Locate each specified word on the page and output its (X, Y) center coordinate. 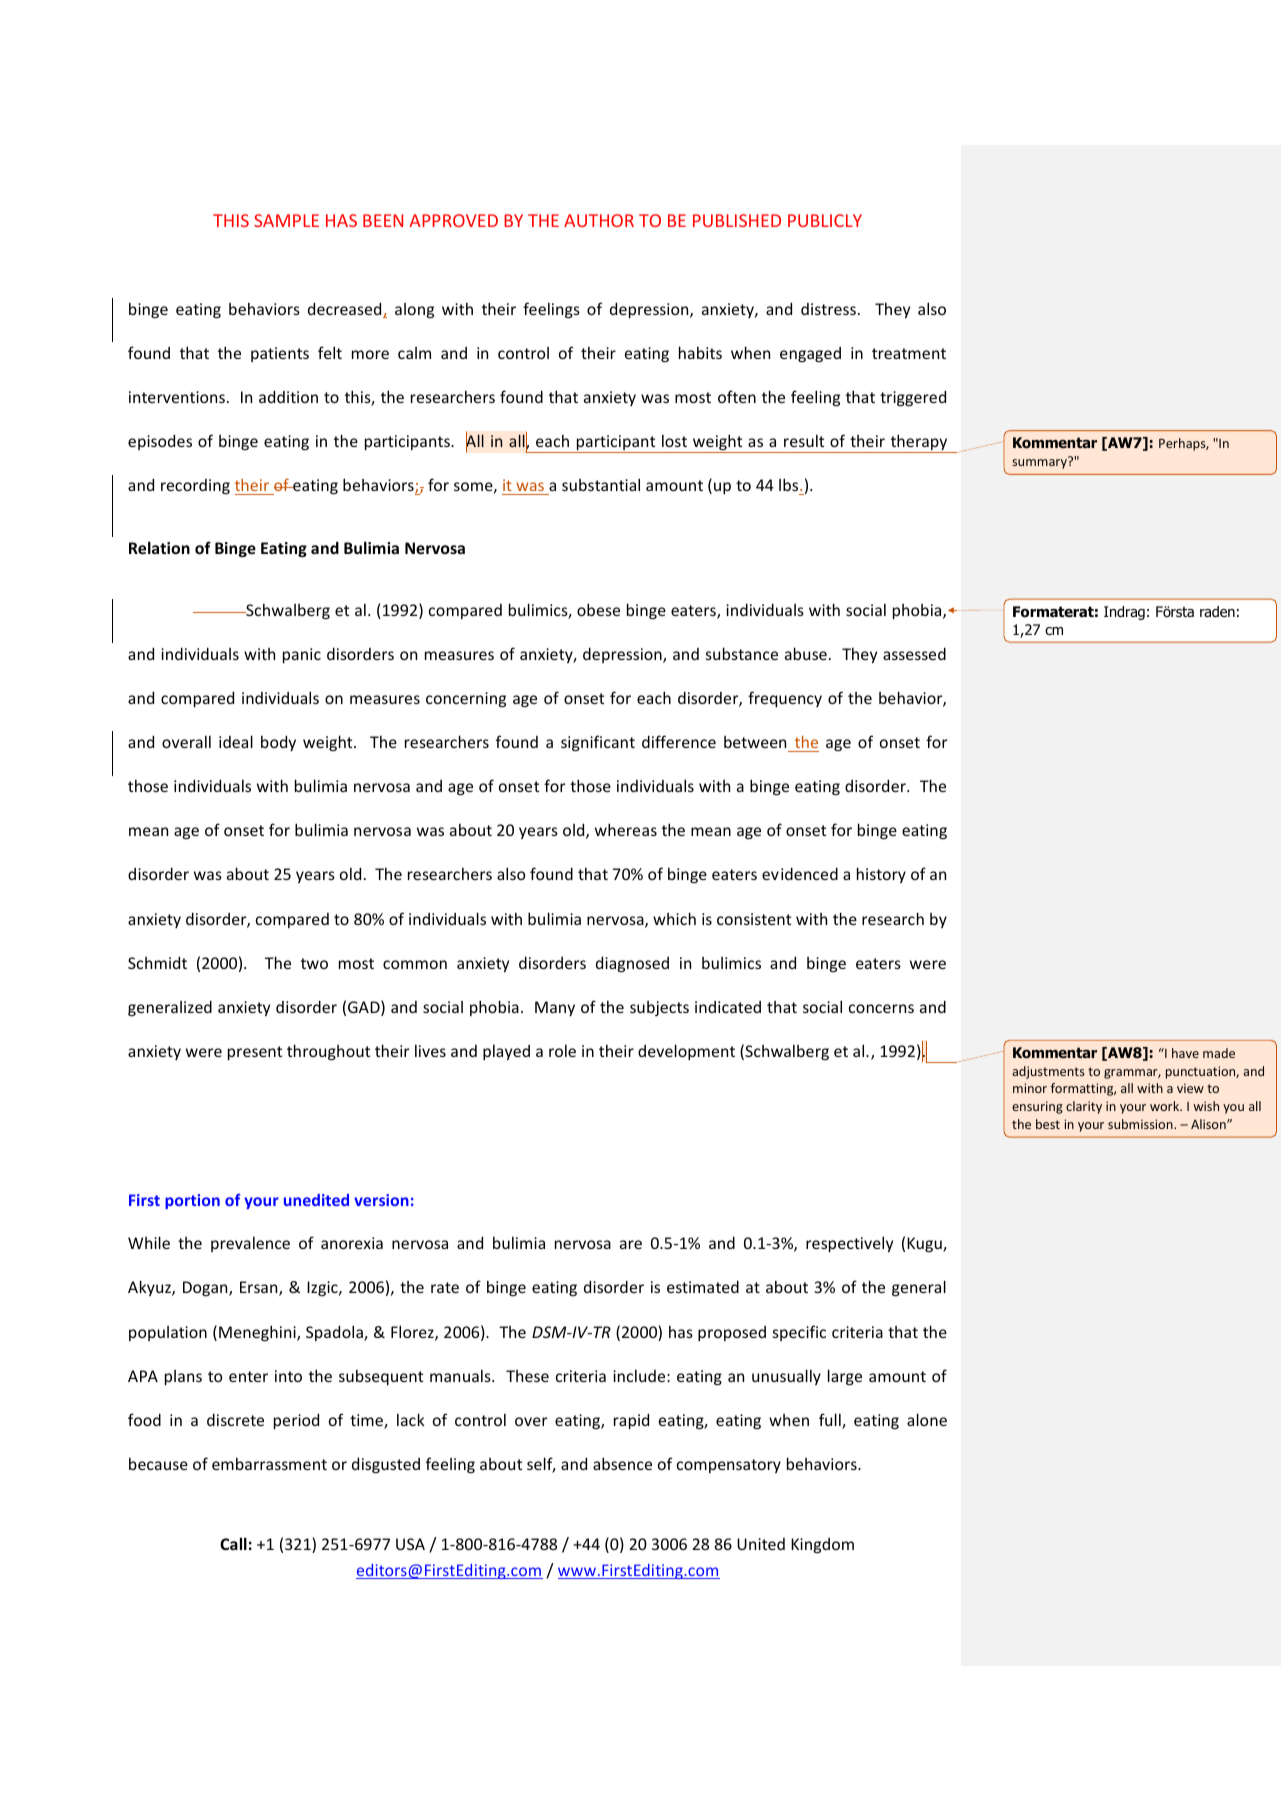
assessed (914, 653)
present (255, 1053)
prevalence (250, 1244)
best (1048, 1124)
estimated (703, 1286)
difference (679, 741)
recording (195, 486)
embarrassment (269, 1463)
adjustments (1048, 1072)
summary (1040, 463)
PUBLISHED (737, 220)
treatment (909, 353)
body (278, 743)
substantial (601, 484)
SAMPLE (286, 220)
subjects (659, 1008)
